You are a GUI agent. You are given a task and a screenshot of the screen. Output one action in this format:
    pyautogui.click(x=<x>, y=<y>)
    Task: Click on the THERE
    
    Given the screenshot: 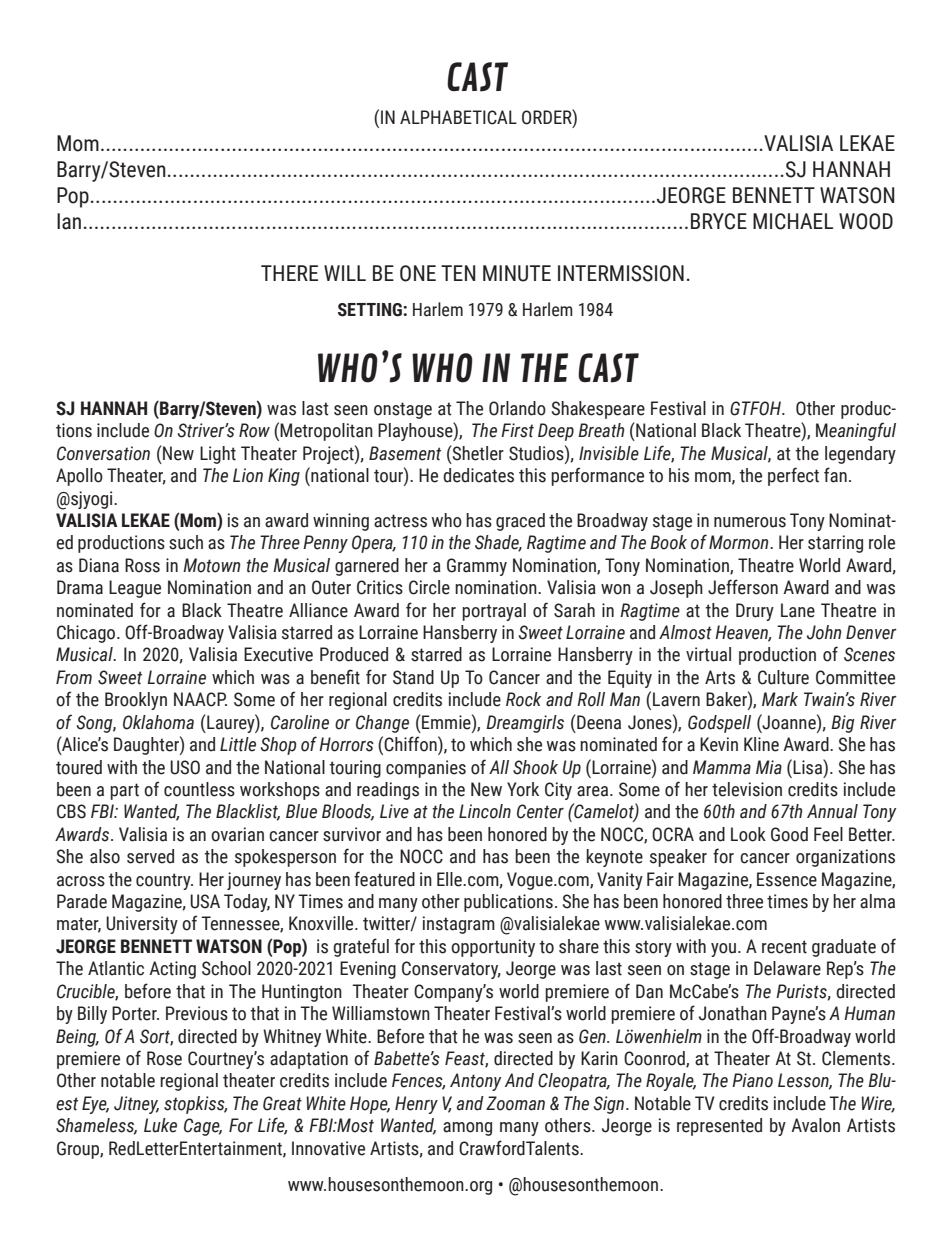 What is the action you would take?
    pyautogui.click(x=289, y=273)
